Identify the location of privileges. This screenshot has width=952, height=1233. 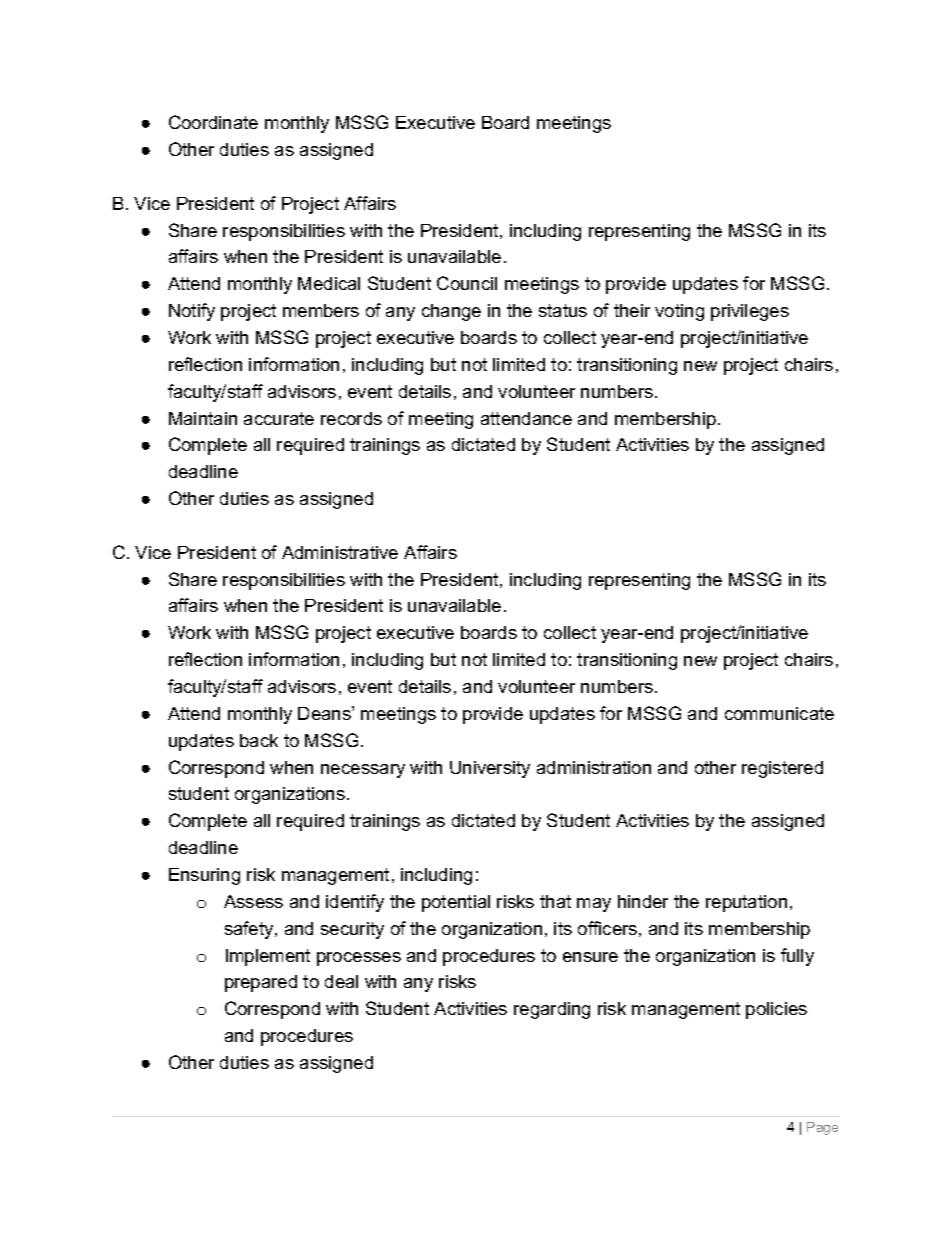
(750, 312).
